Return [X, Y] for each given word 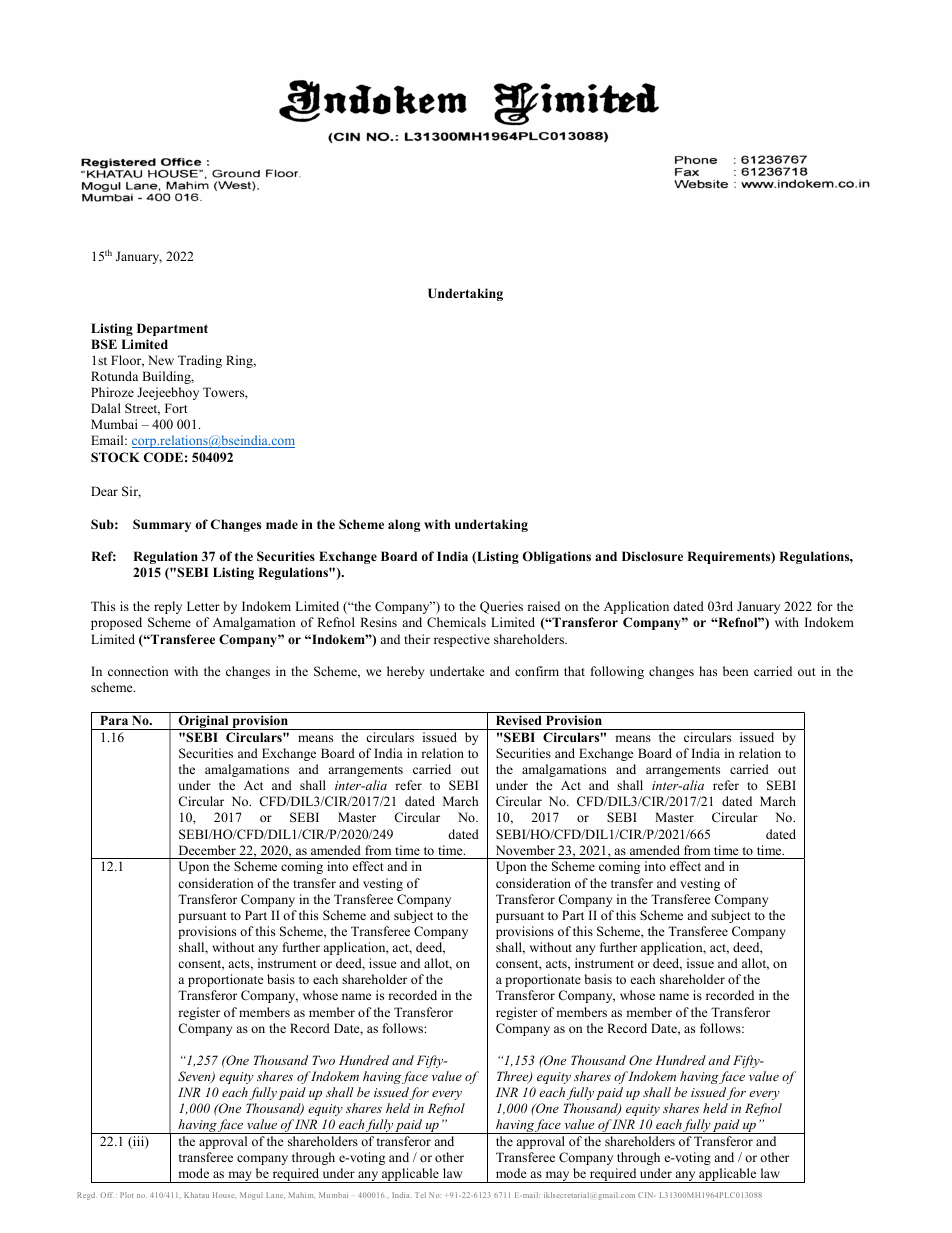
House [224, 1195]
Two [323, 1060]
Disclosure [652, 556]
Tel [420, 1195]
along [404, 525]
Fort [176, 408]
